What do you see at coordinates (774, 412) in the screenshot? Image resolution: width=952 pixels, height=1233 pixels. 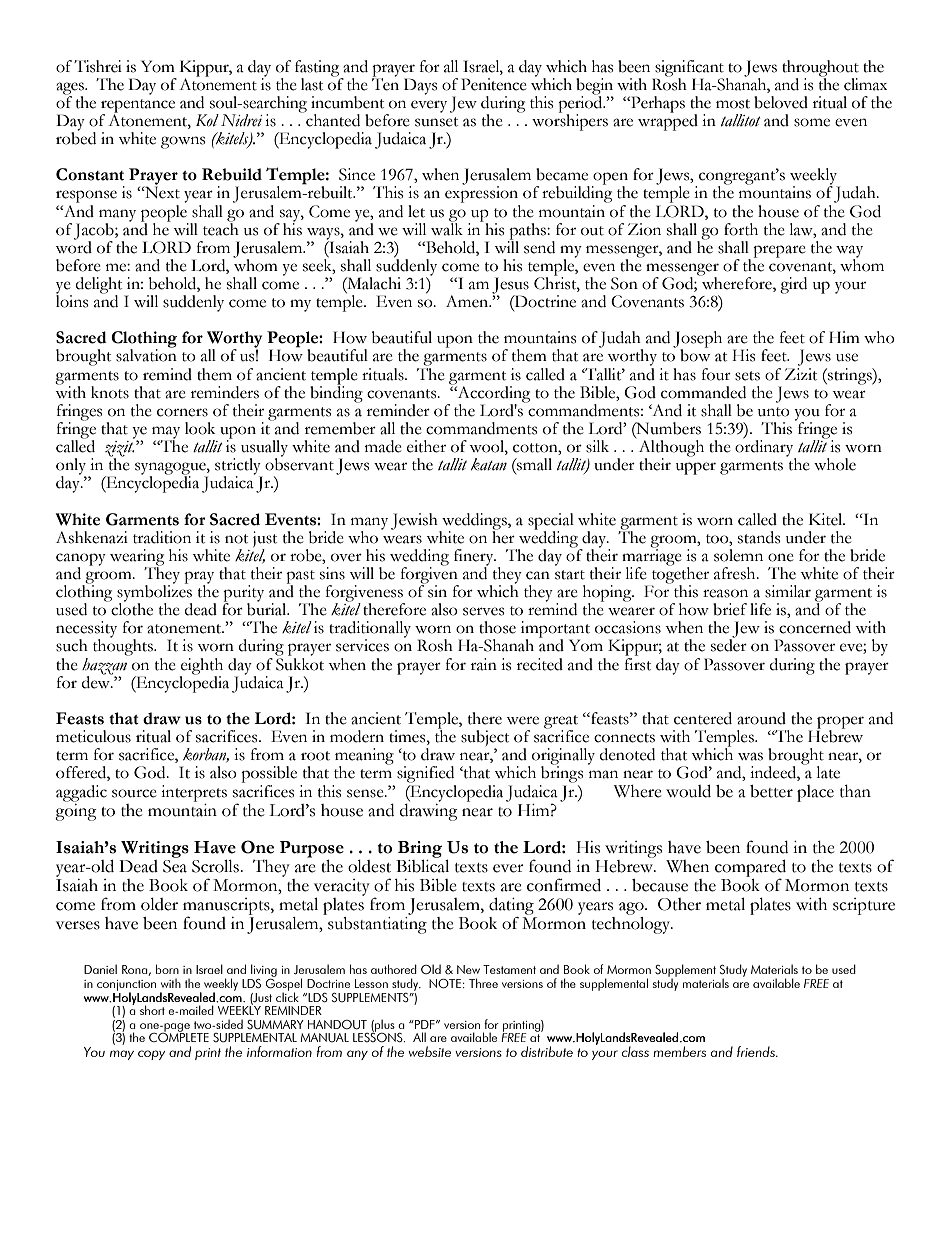 I see `unto` at bounding box center [774, 412].
